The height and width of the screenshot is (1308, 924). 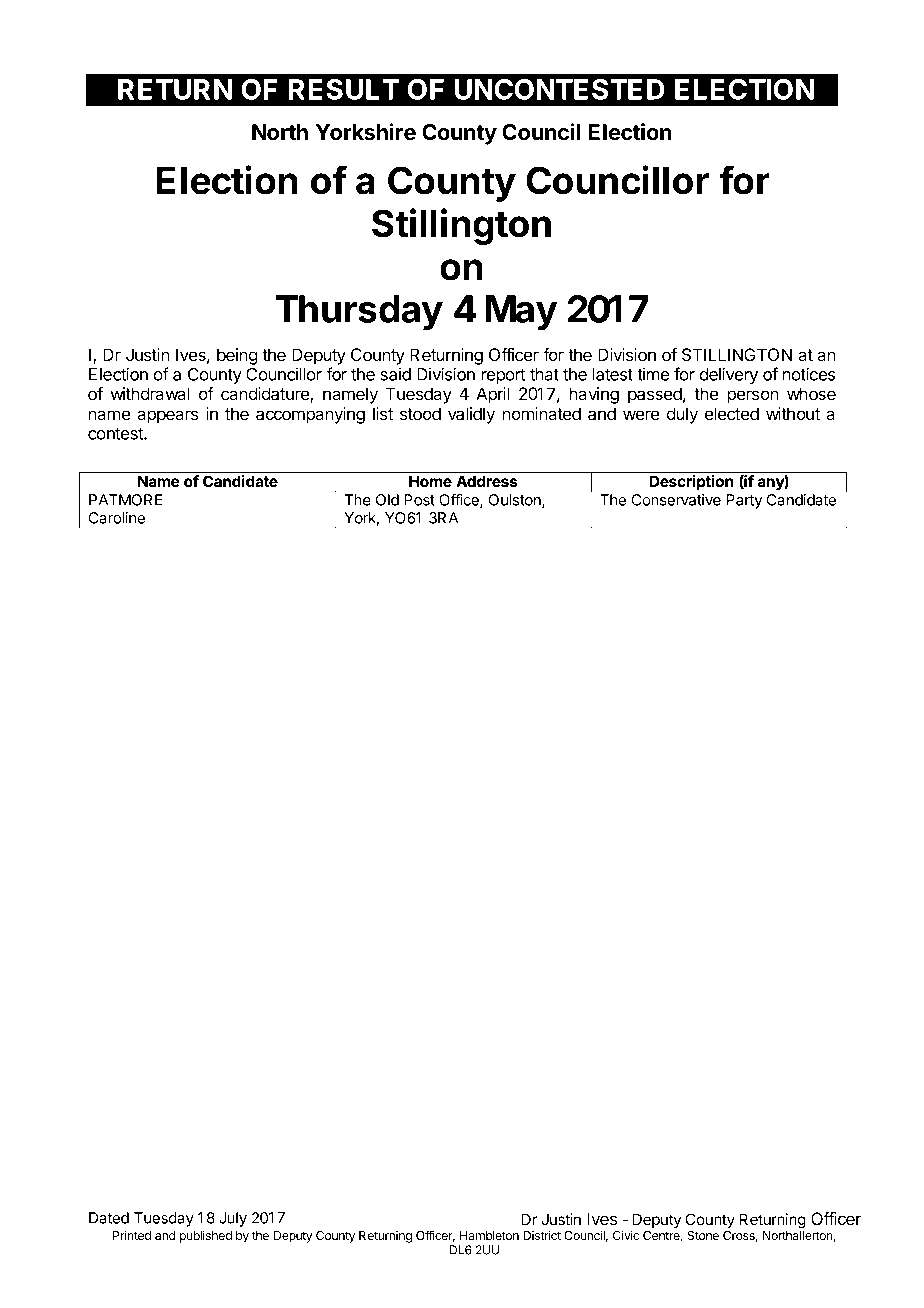 I want to click on published, so click(x=206, y=1236).
